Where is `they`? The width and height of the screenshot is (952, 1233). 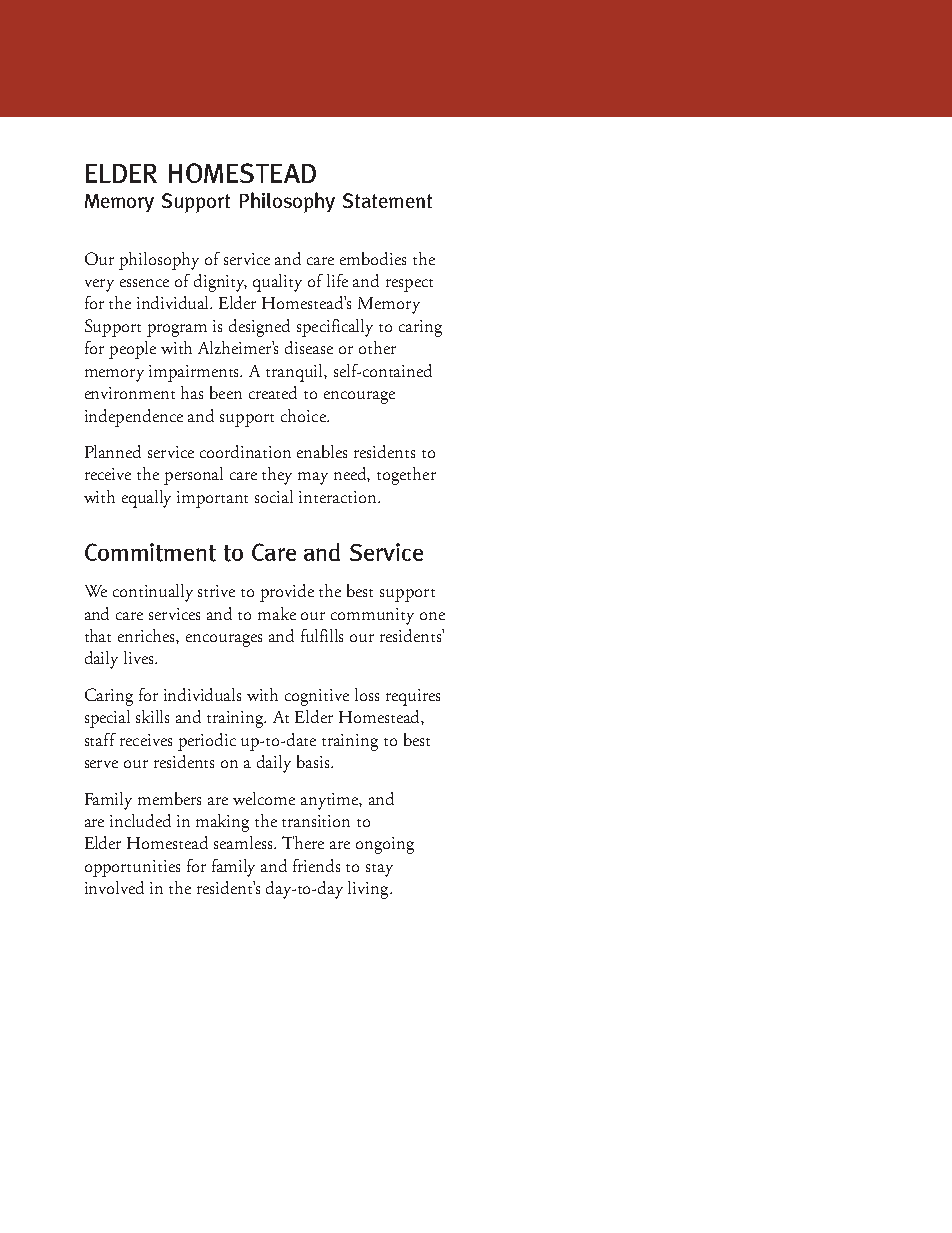
they is located at coordinates (277, 476).
